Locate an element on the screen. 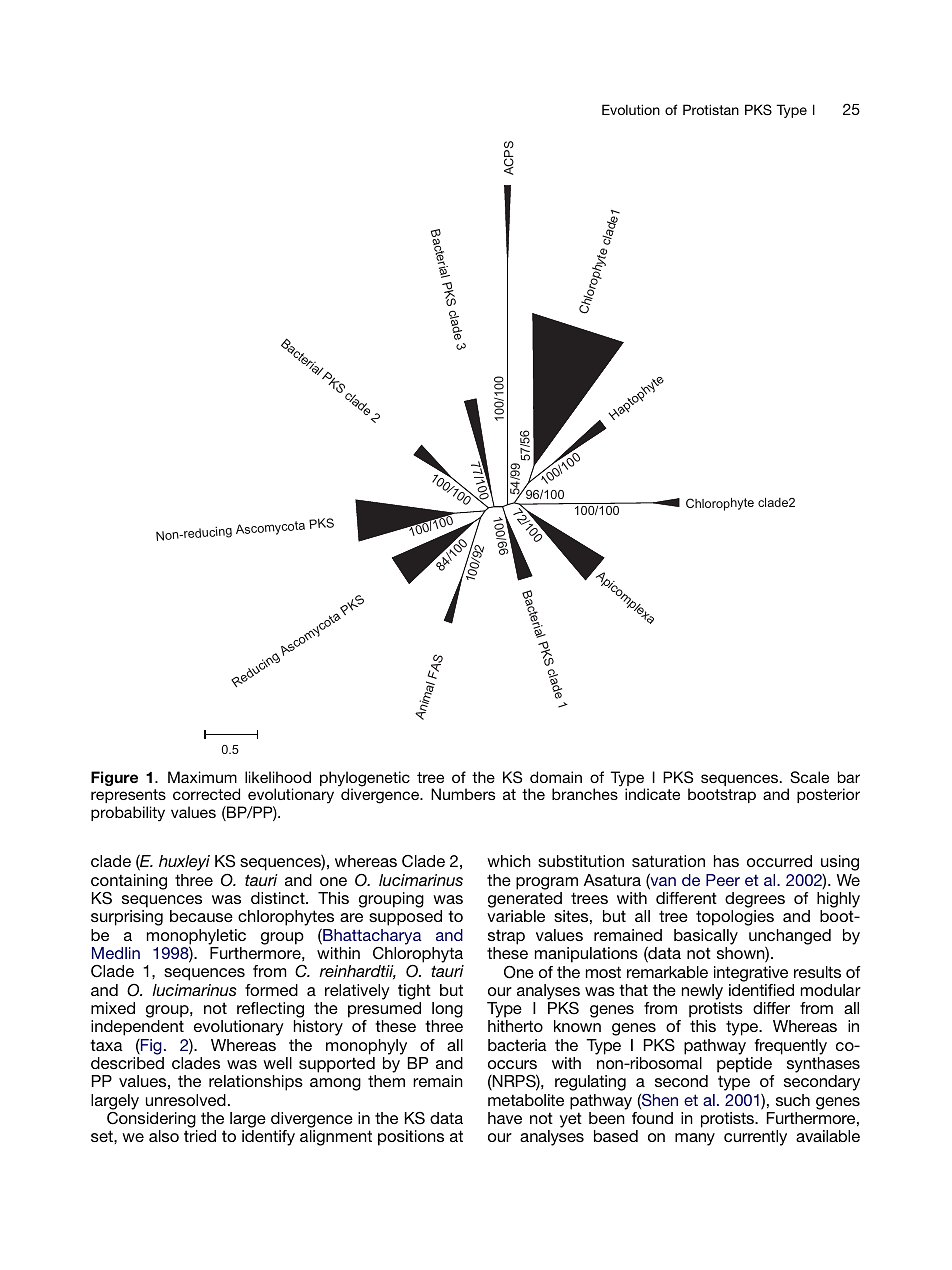 The width and height of the screenshot is (952, 1270). identified is located at coordinates (761, 990).
